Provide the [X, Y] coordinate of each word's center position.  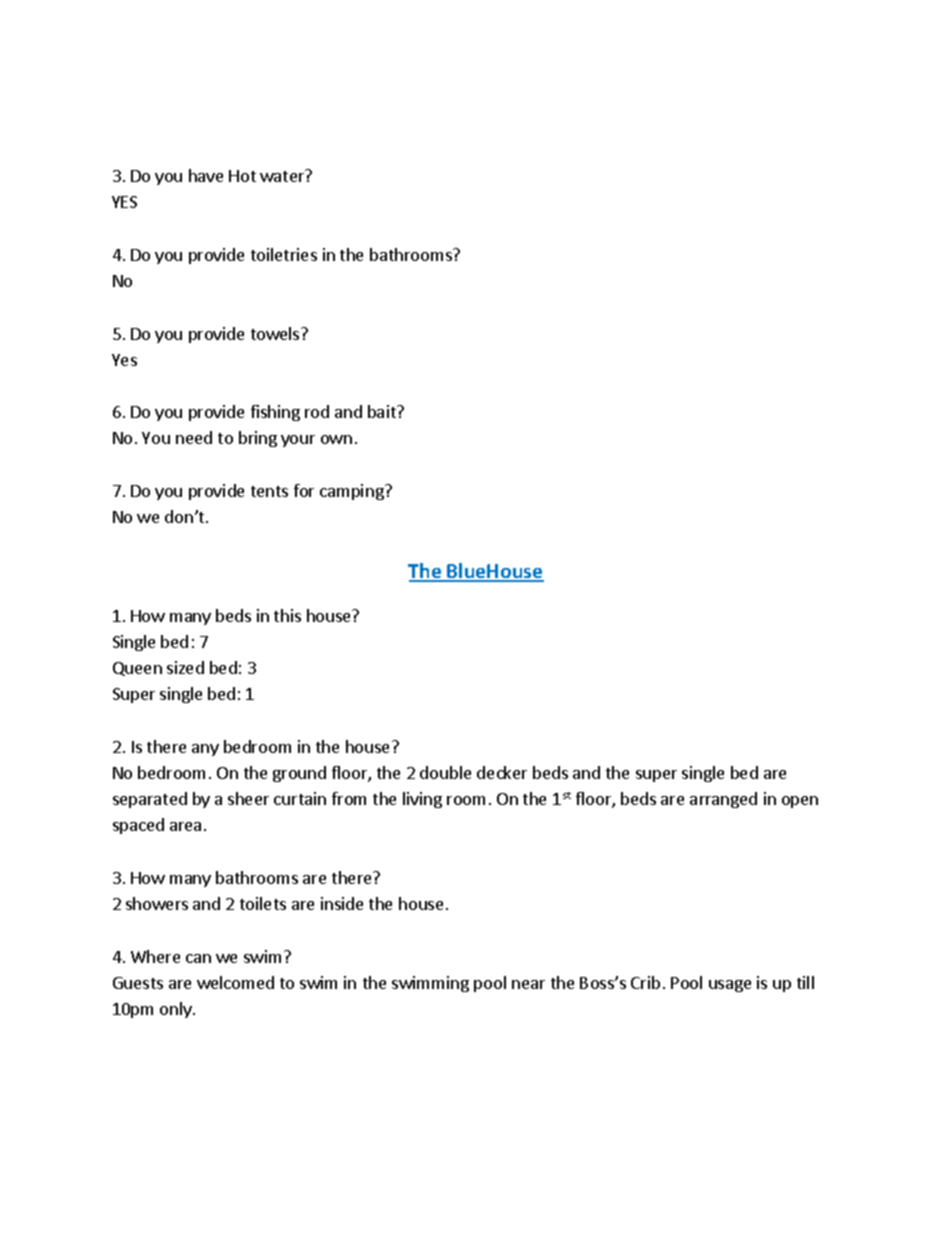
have [206, 175]
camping [353, 492]
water [283, 175]
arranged [723, 800]
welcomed [235, 982]
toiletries [284, 254]
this [287, 615]
